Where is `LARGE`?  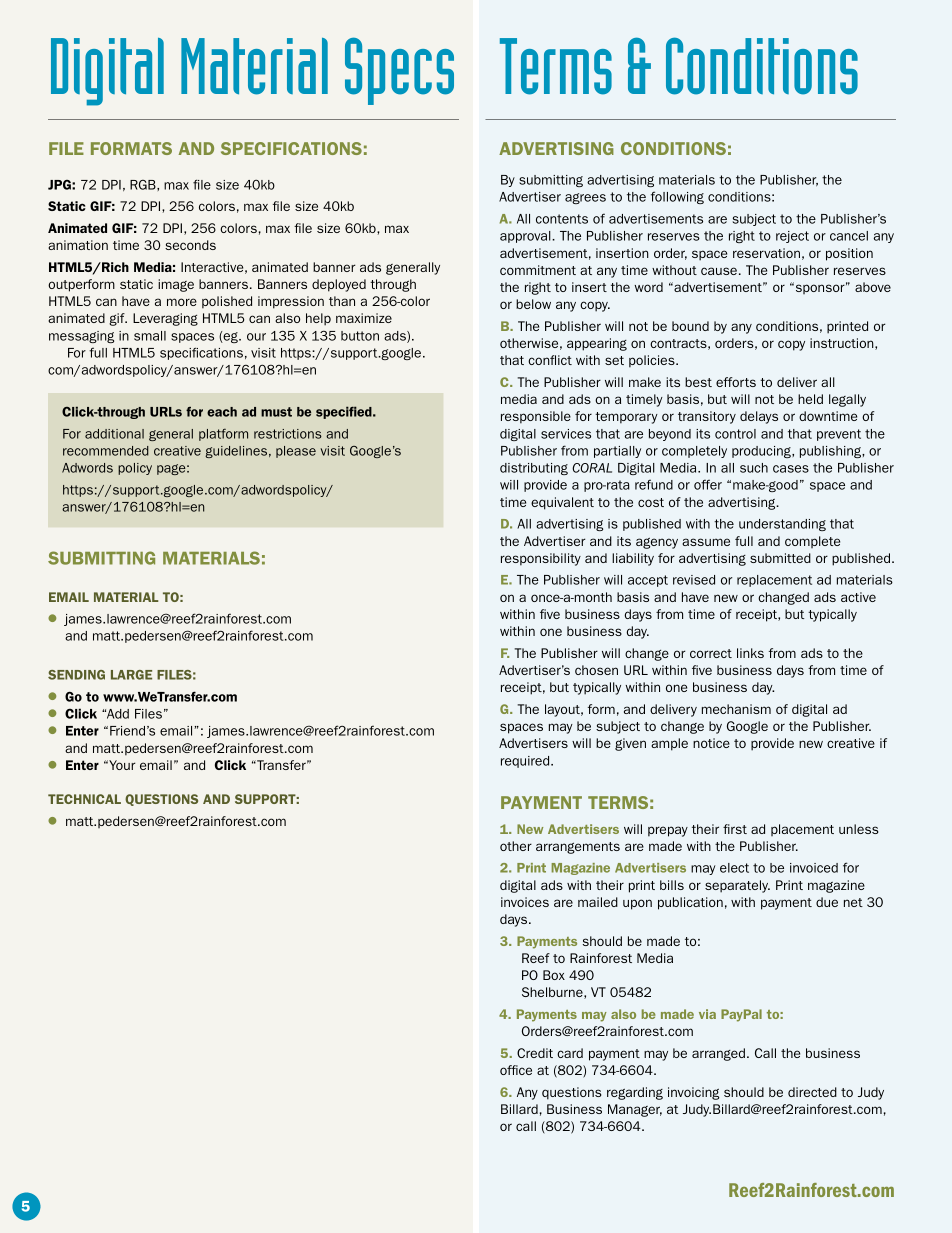
LARGE is located at coordinates (131, 675).
